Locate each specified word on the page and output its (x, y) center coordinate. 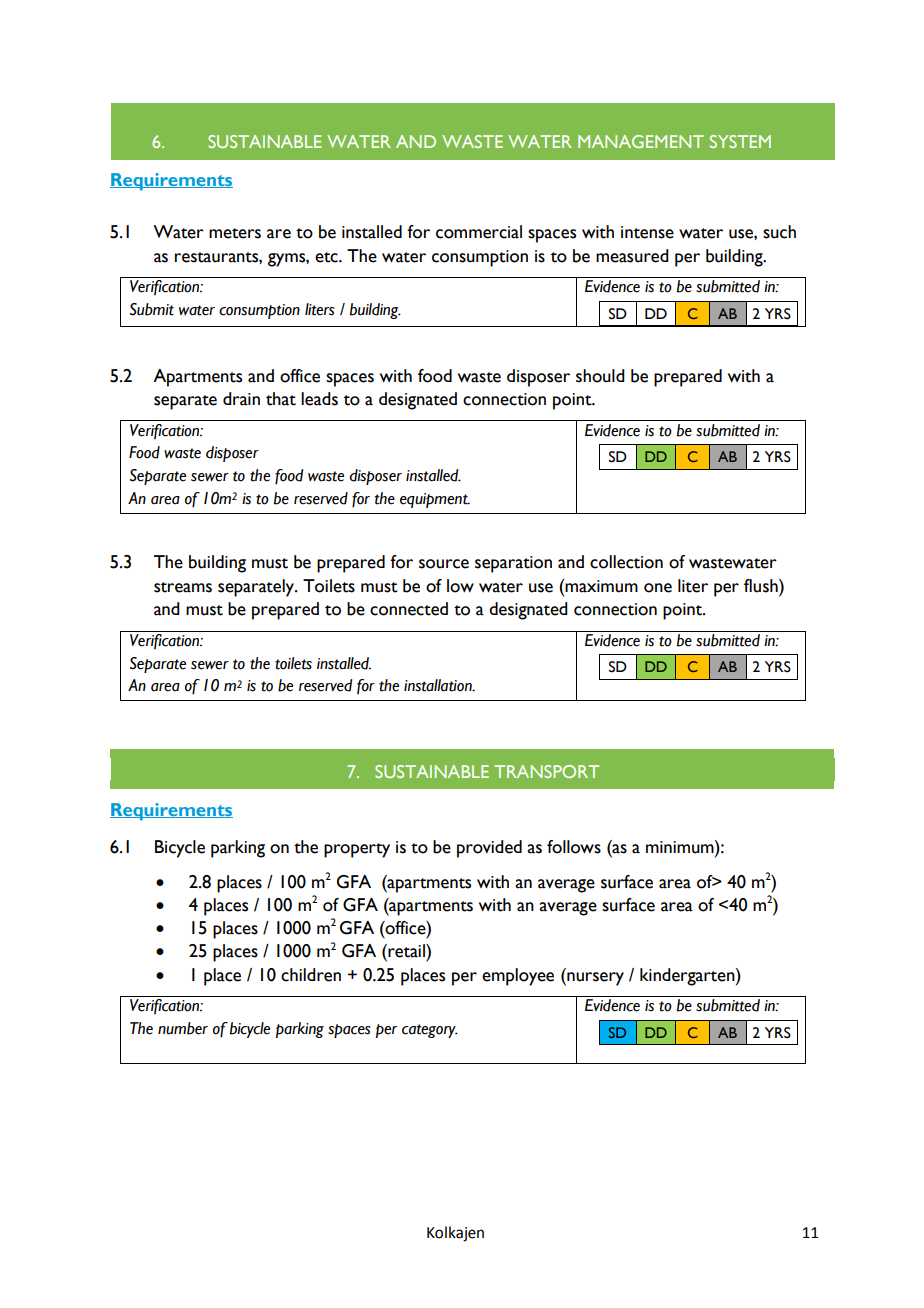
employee (518, 977)
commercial (479, 232)
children (311, 975)
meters (235, 233)
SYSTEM (740, 141)
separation (513, 564)
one (658, 588)
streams (183, 587)
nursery (594, 979)
